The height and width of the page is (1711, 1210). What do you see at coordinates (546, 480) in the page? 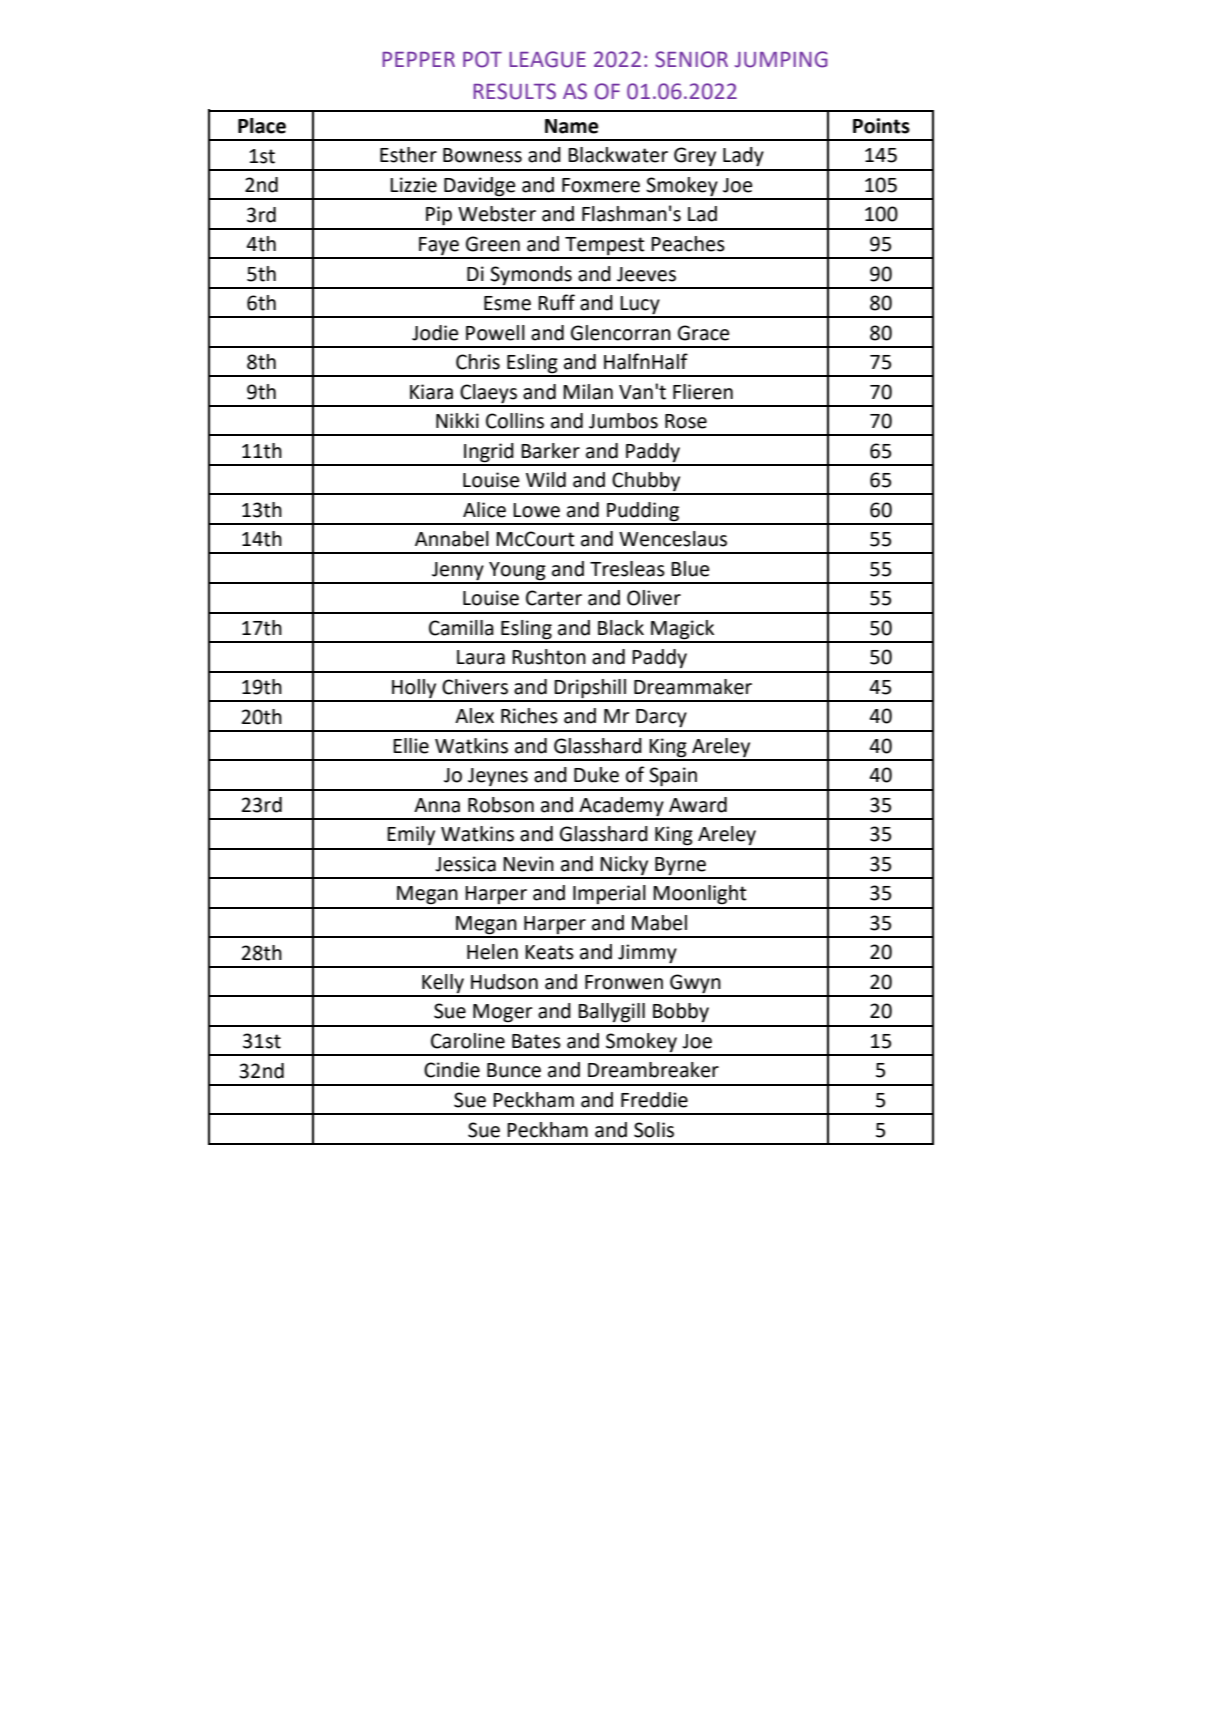
I see `Wild` at bounding box center [546, 480].
